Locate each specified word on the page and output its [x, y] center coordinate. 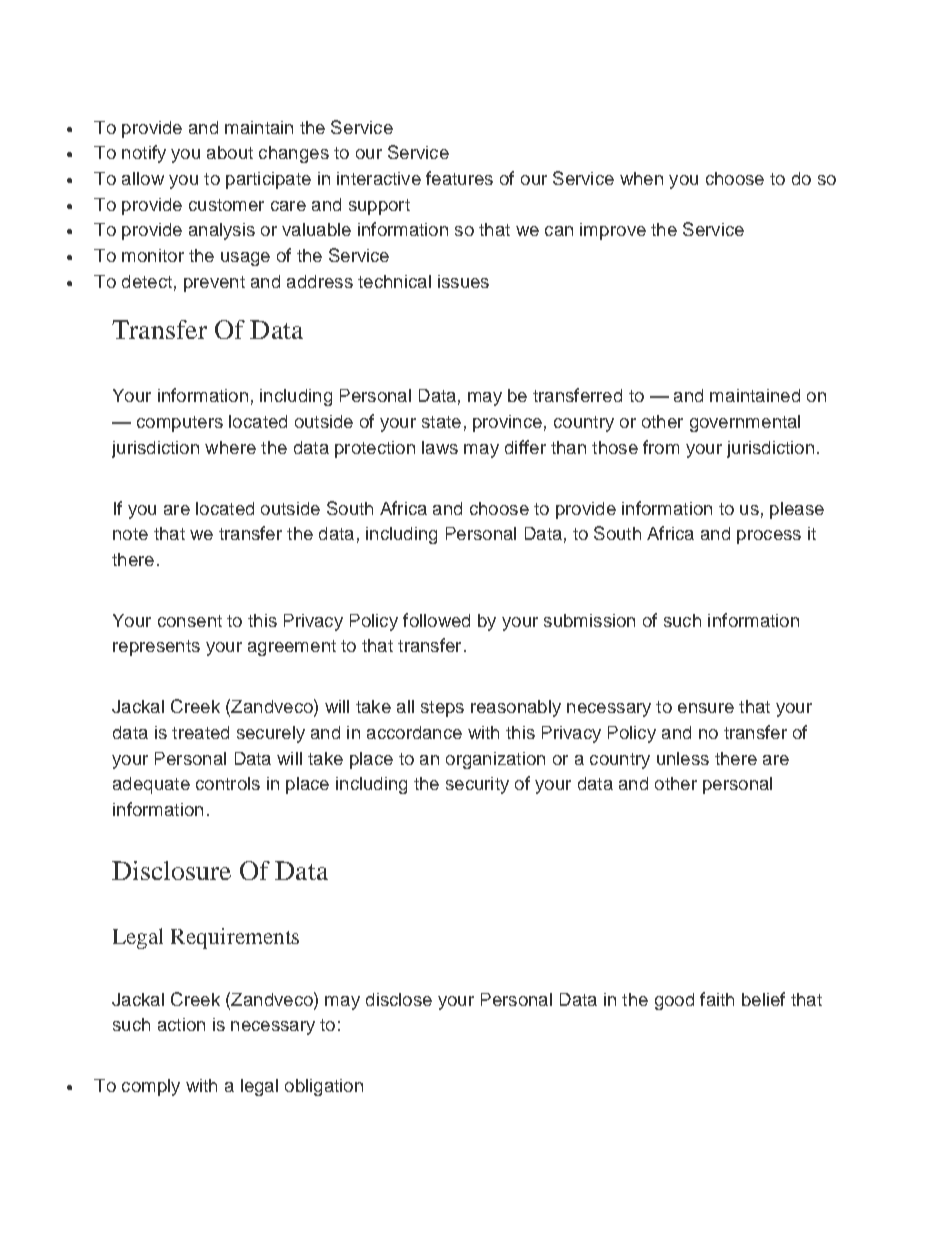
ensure [706, 708]
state [441, 422]
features [459, 178]
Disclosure [171, 870]
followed [436, 620]
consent [190, 621]
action [181, 1024]
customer [226, 205]
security [477, 785]
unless [683, 758]
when [641, 178]
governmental [745, 423]
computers [180, 424]
